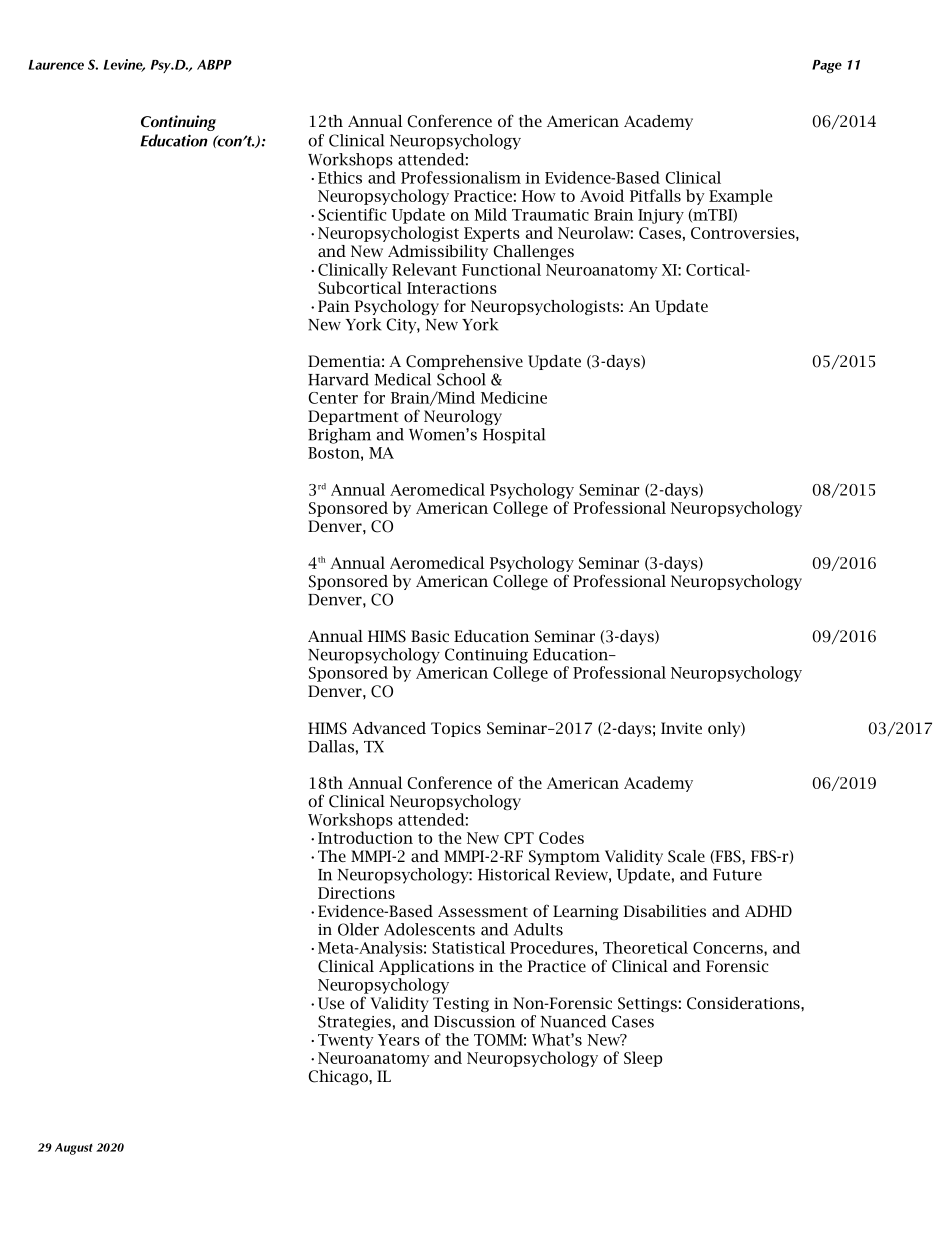  I want to click on Brigham, so click(339, 436).
